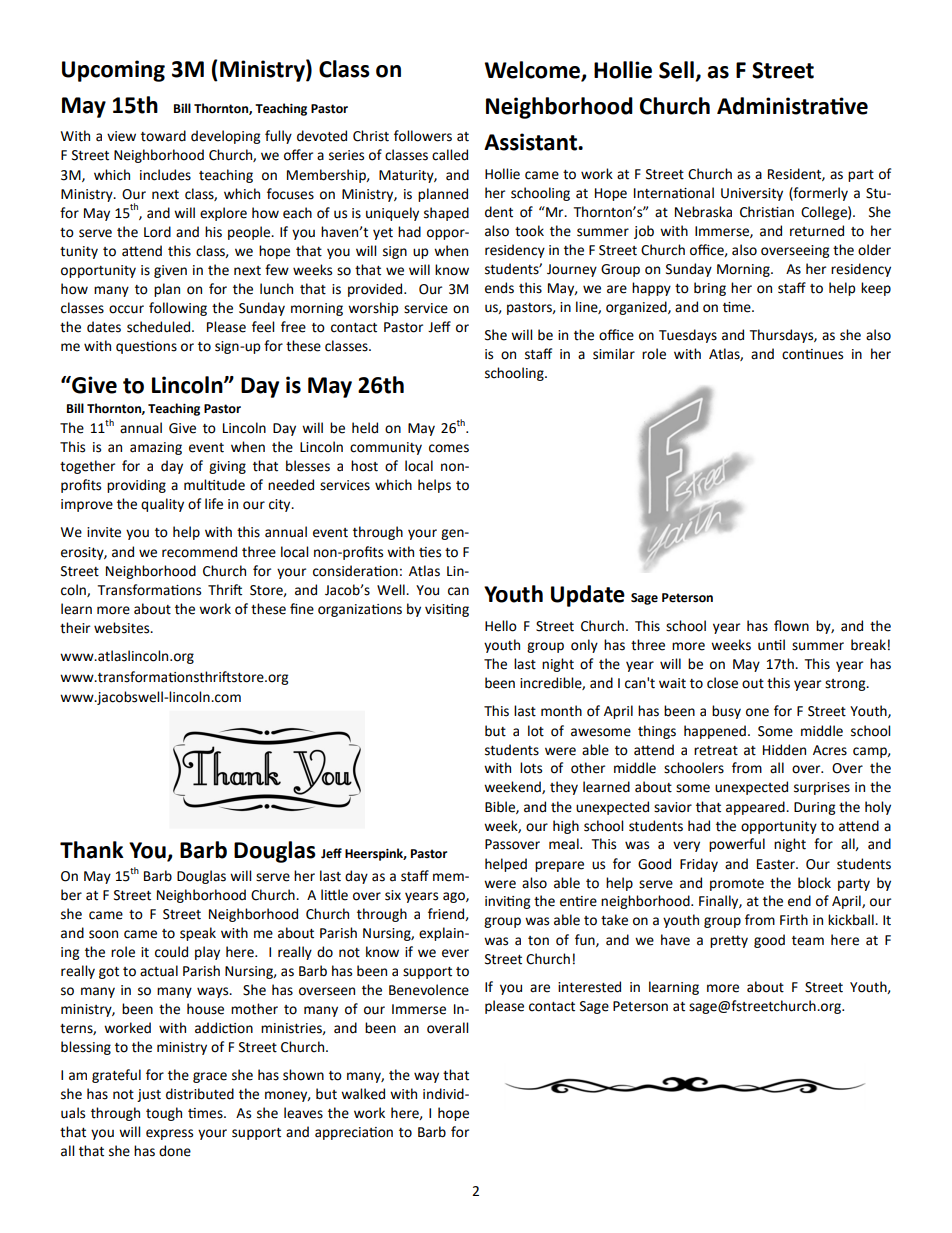  Describe the element at coordinates (449, 448) in the image. I see `comes` at that location.
